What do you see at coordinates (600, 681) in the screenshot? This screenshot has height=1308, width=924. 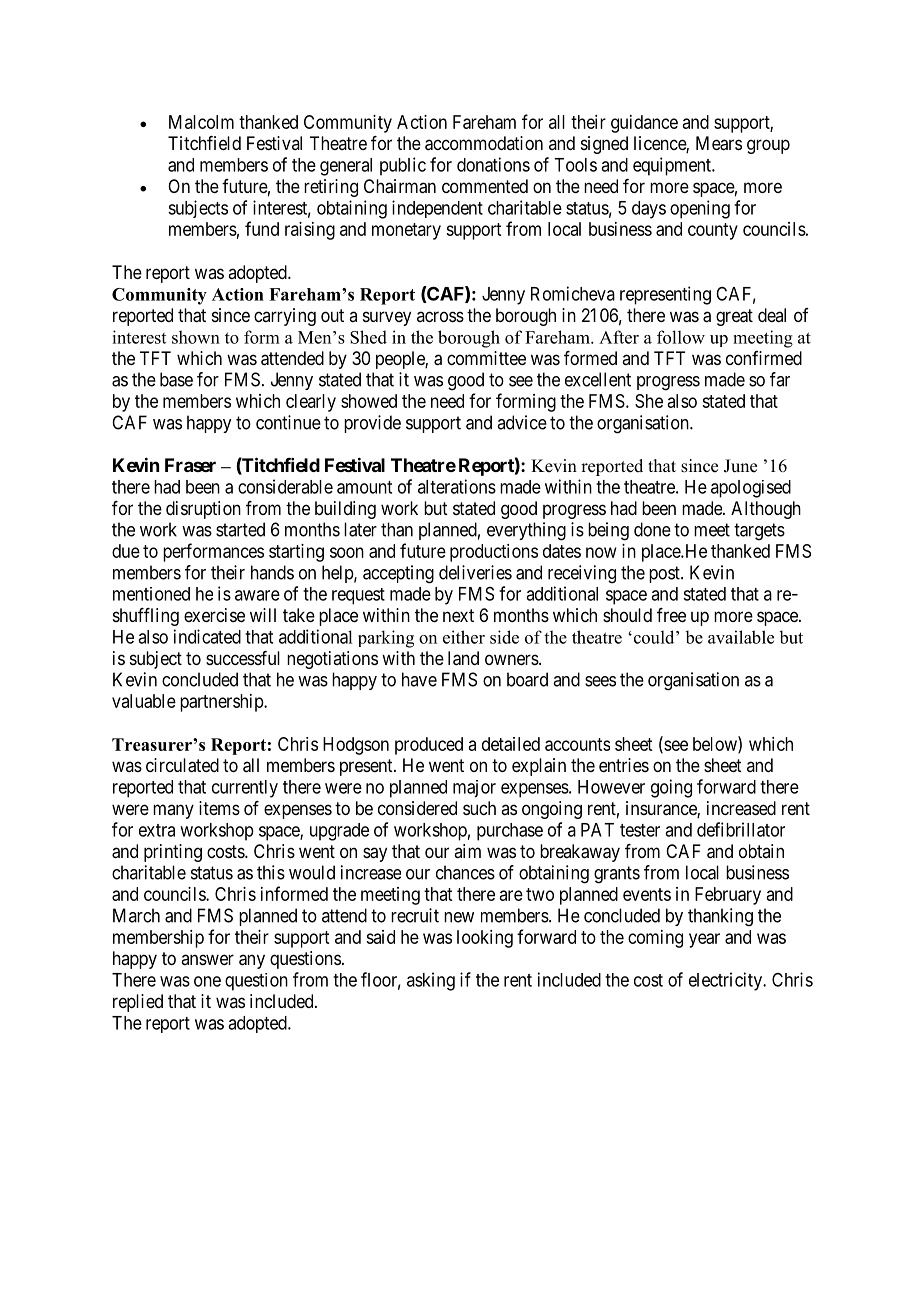 I see `sees` at bounding box center [600, 681].
